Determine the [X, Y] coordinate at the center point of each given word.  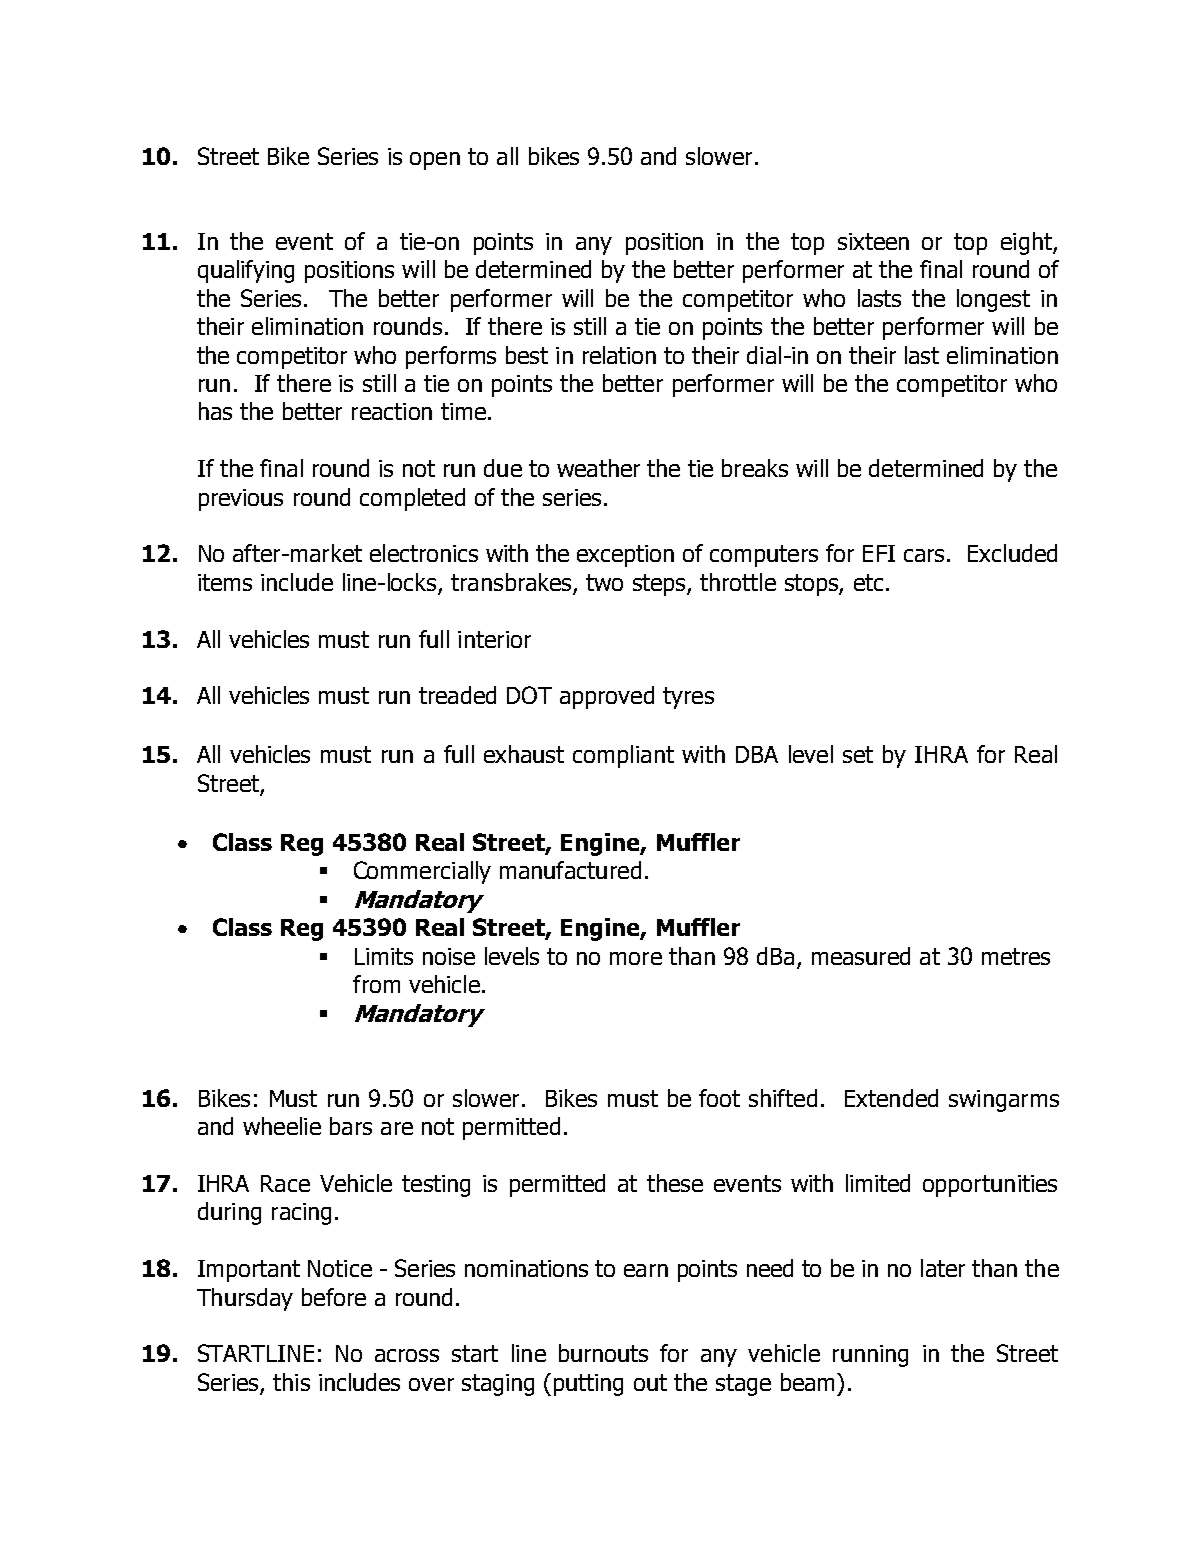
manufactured [570, 870]
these [675, 1183]
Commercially [422, 872]
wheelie [282, 1126]
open [435, 161]
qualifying [246, 271]
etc [868, 582]
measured [861, 956]
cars [924, 555]
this [291, 1382]
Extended [891, 1098]
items [225, 582]
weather [598, 468]
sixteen [873, 241]
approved [607, 697]
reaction [392, 411]
